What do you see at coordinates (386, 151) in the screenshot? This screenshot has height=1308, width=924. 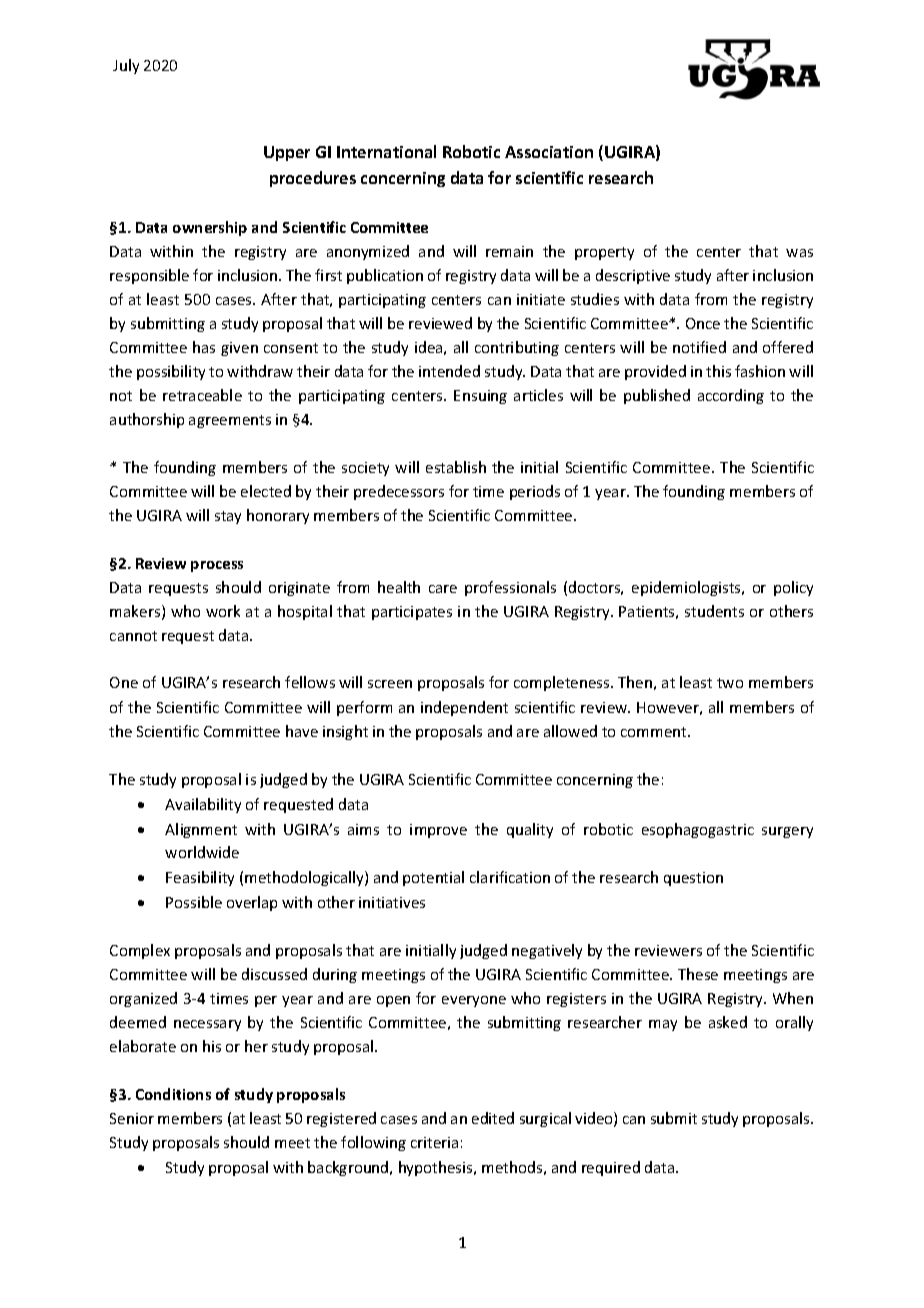 I see `International` at bounding box center [386, 151].
